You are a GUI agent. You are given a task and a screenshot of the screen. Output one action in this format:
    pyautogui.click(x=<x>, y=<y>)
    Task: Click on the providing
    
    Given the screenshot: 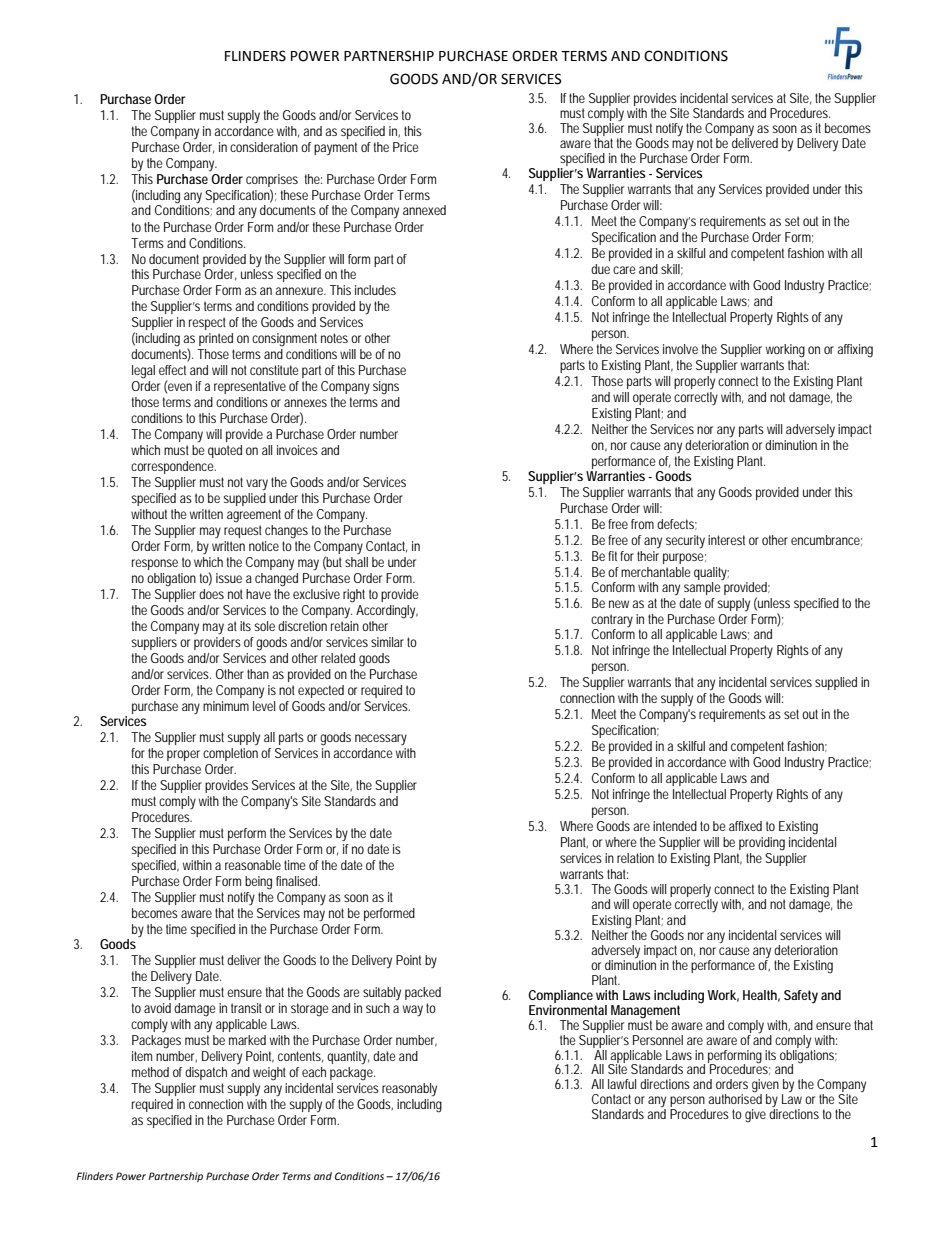 What is the action you would take?
    pyautogui.click(x=762, y=844)
